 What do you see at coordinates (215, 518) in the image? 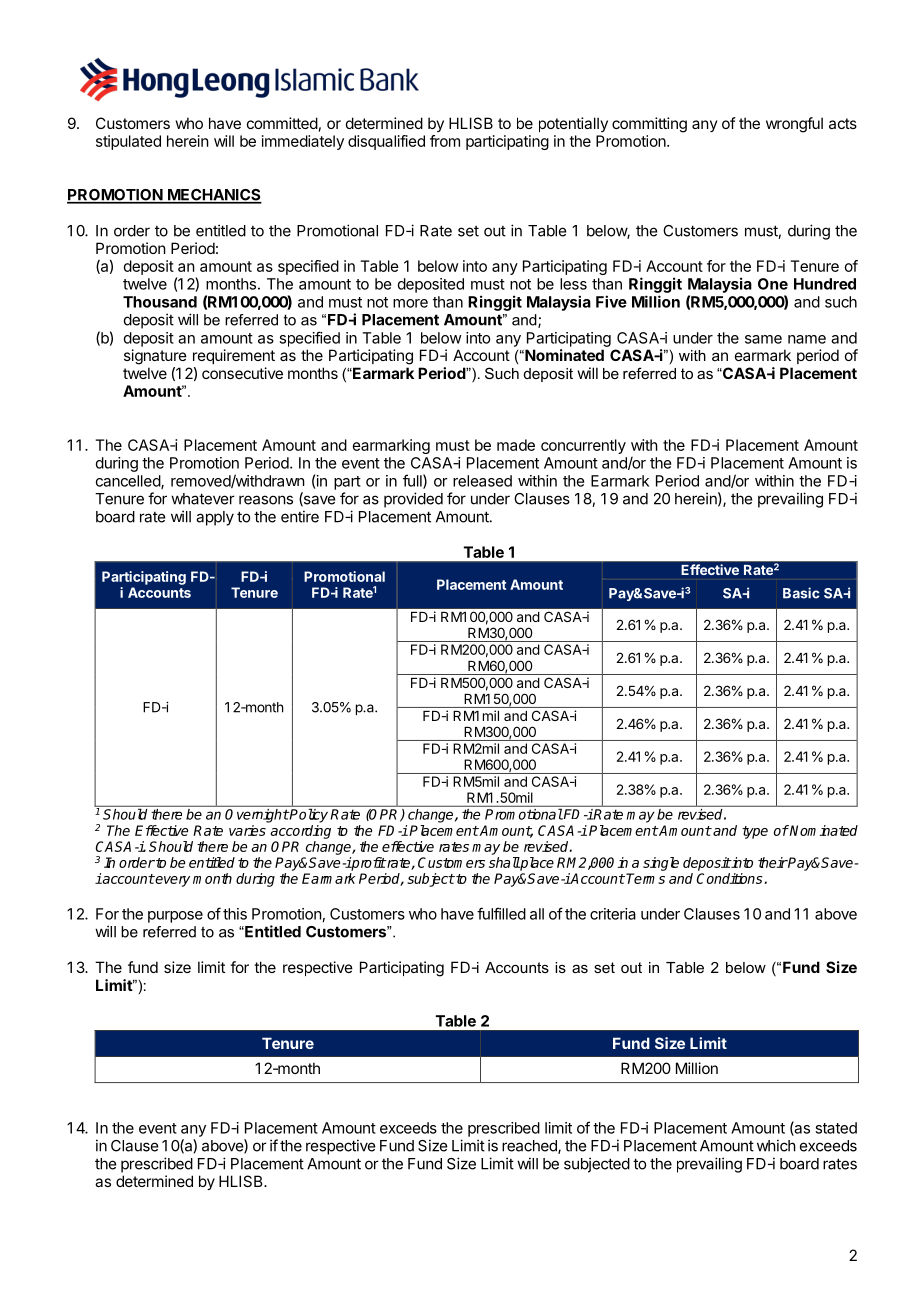
I see `apply` at bounding box center [215, 518].
